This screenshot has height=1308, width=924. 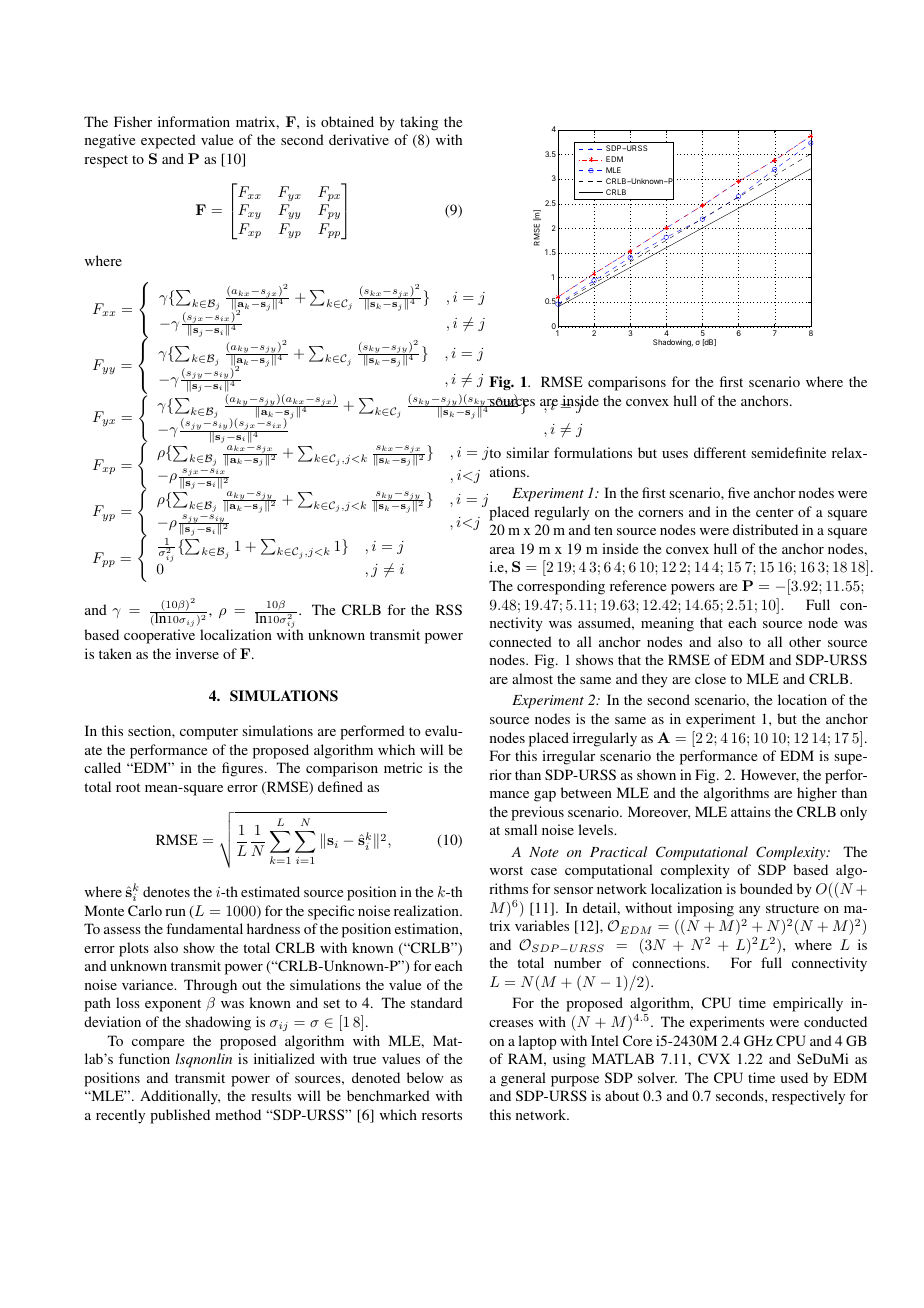 I want to click on derivative, so click(x=359, y=139).
